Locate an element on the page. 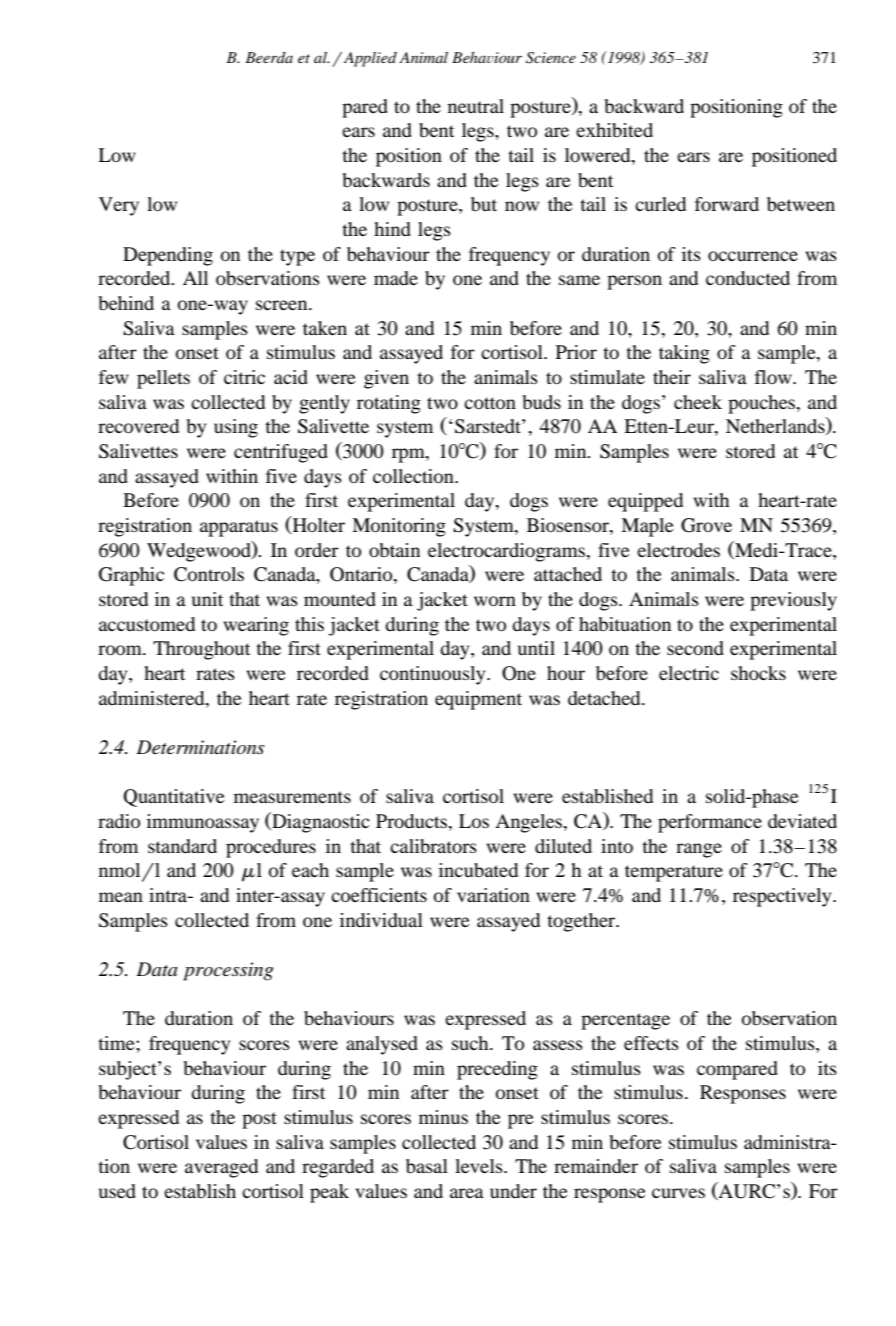 Image resolution: width=896 pixels, height=1326 pixels. averaged is located at coordinates (221, 1168).
